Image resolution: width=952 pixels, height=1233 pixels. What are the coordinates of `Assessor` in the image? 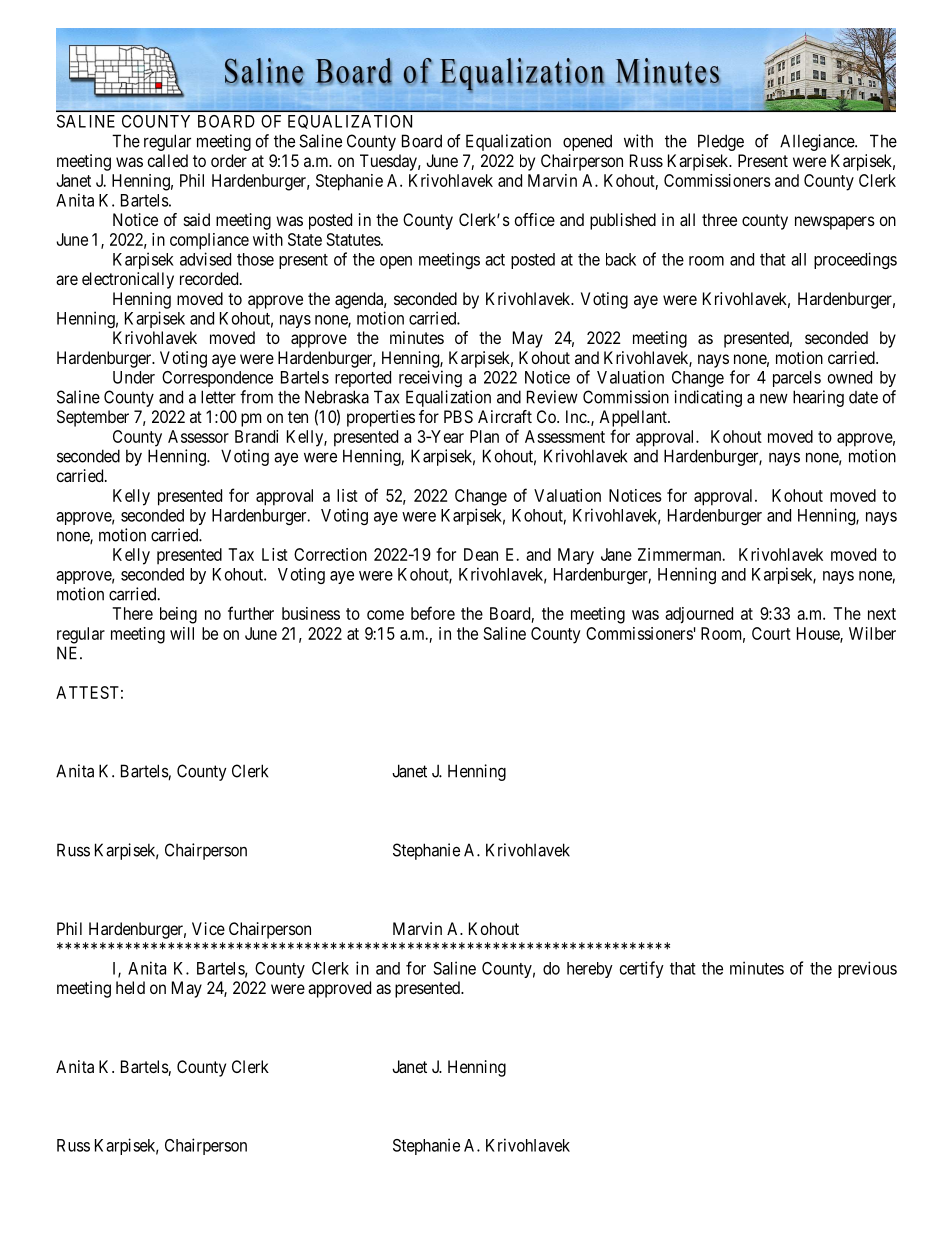 It's located at (198, 436).
